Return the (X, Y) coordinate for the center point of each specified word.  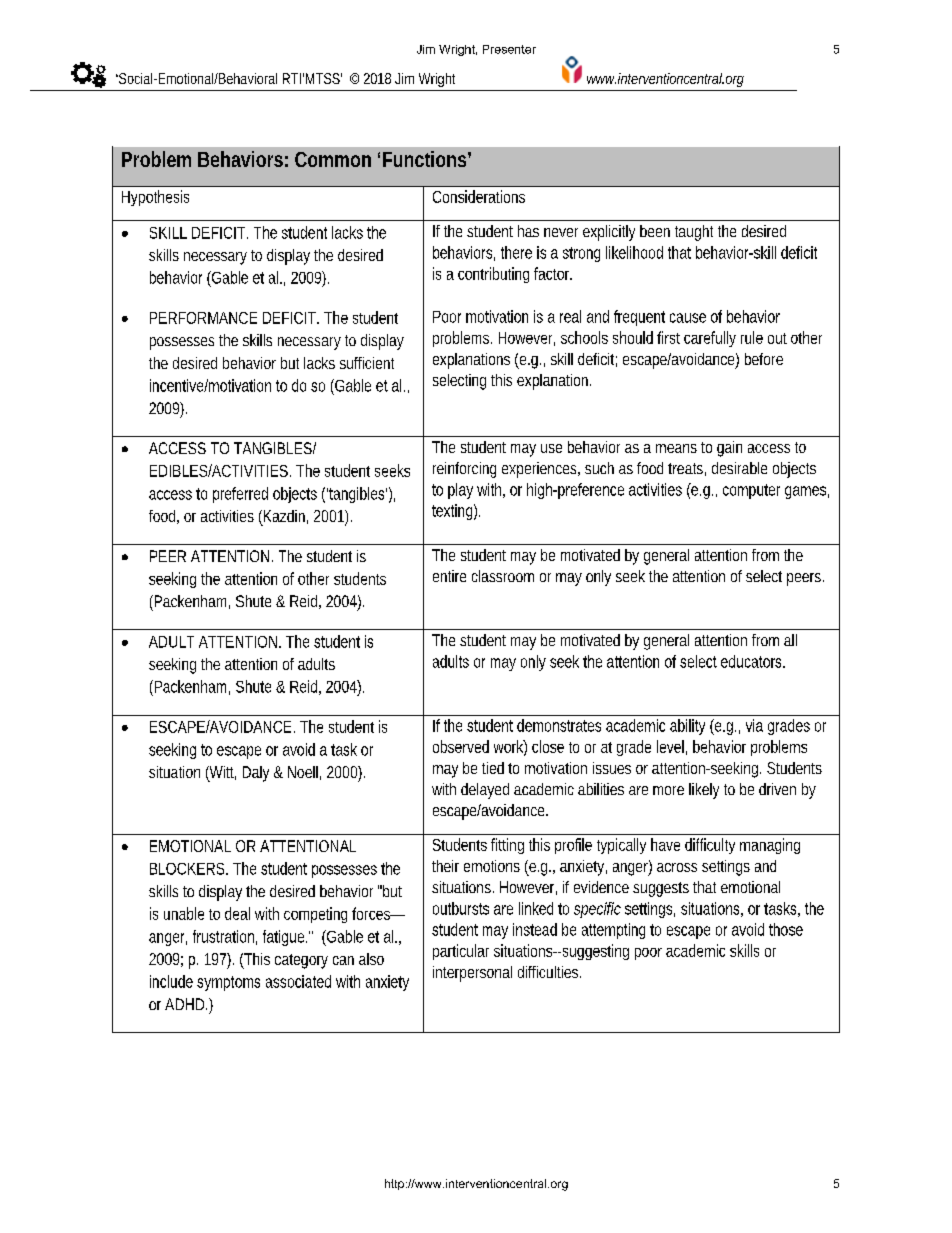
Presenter (509, 49)
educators (753, 661)
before (764, 359)
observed (461, 746)
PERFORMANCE (203, 318)
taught (694, 233)
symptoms (228, 983)
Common (333, 159)
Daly (256, 774)
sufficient (367, 363)
